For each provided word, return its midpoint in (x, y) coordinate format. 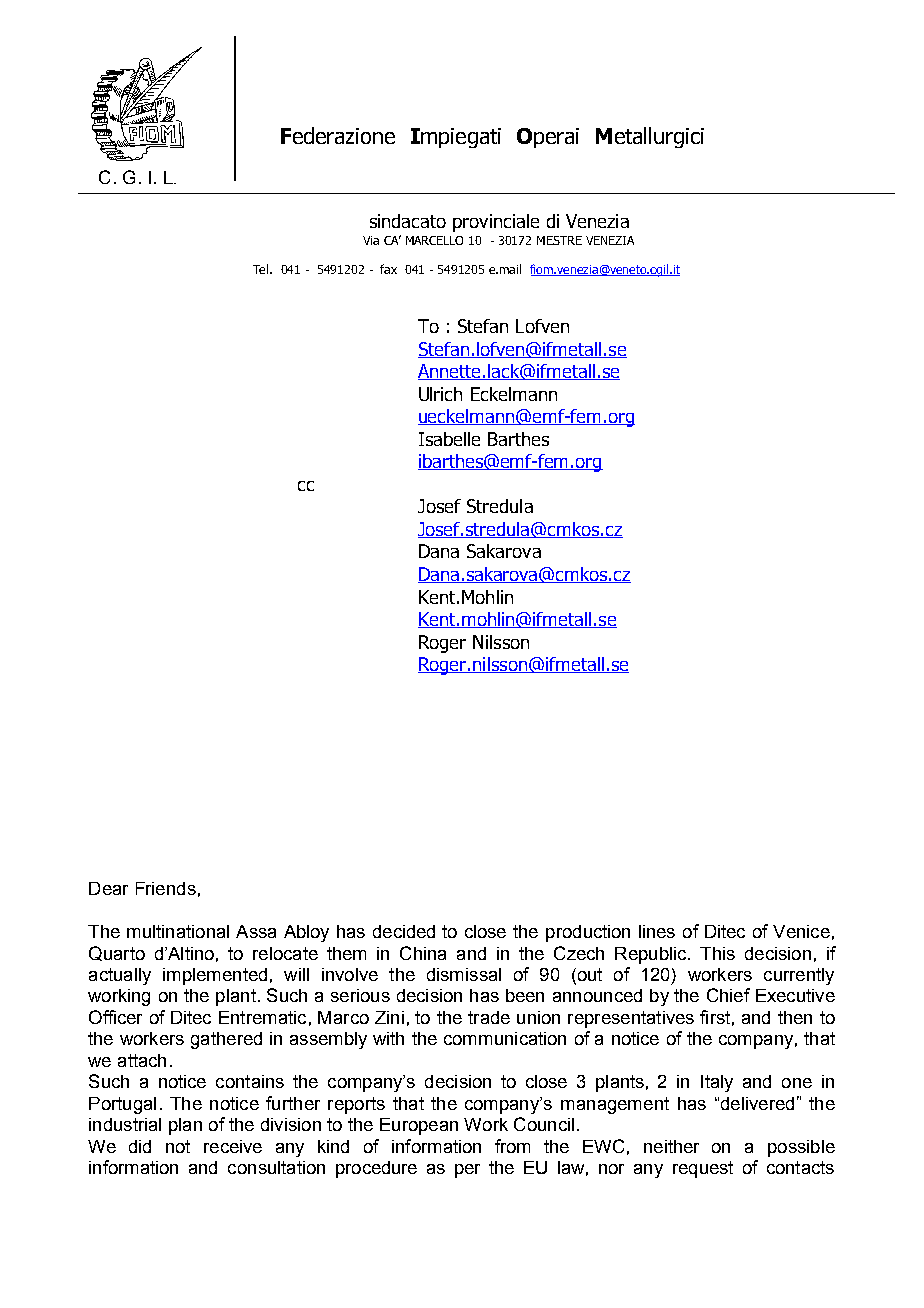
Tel (262, 269)
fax (388, 269)
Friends (166, 888)
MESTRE (559, 240)
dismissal (464, 974)
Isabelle (449, 439)
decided (404, 931)
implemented (215, 976)
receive (233, 1146)
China (423, 953)
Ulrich (440, 394)
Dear (108, 888)
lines (657, 931)
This (717, 953)
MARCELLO (434, 240)
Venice (801, 931)
